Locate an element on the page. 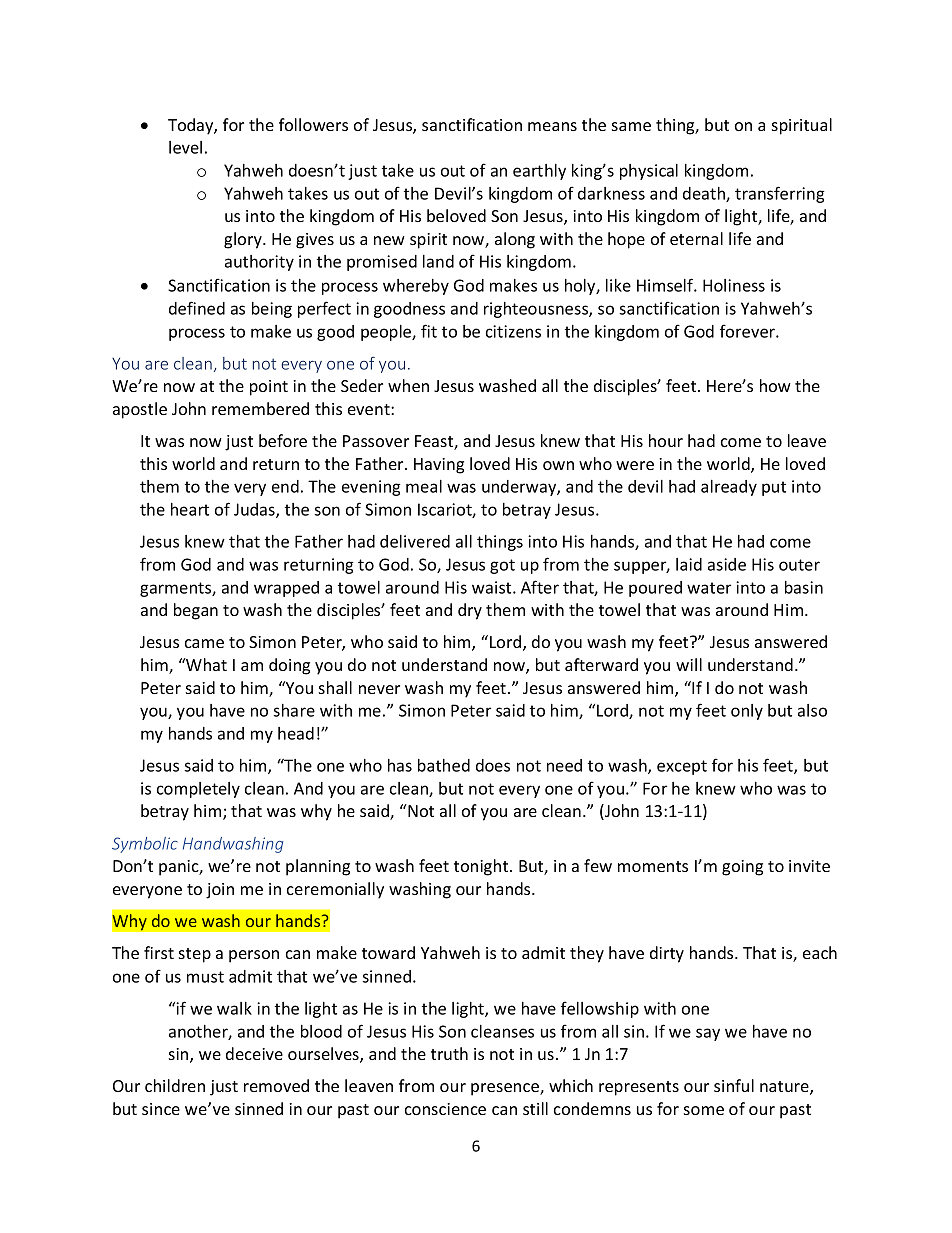 Image resolution: width=952 pixels, height=1233 pixels. level is located at coordinates (185, 147).
